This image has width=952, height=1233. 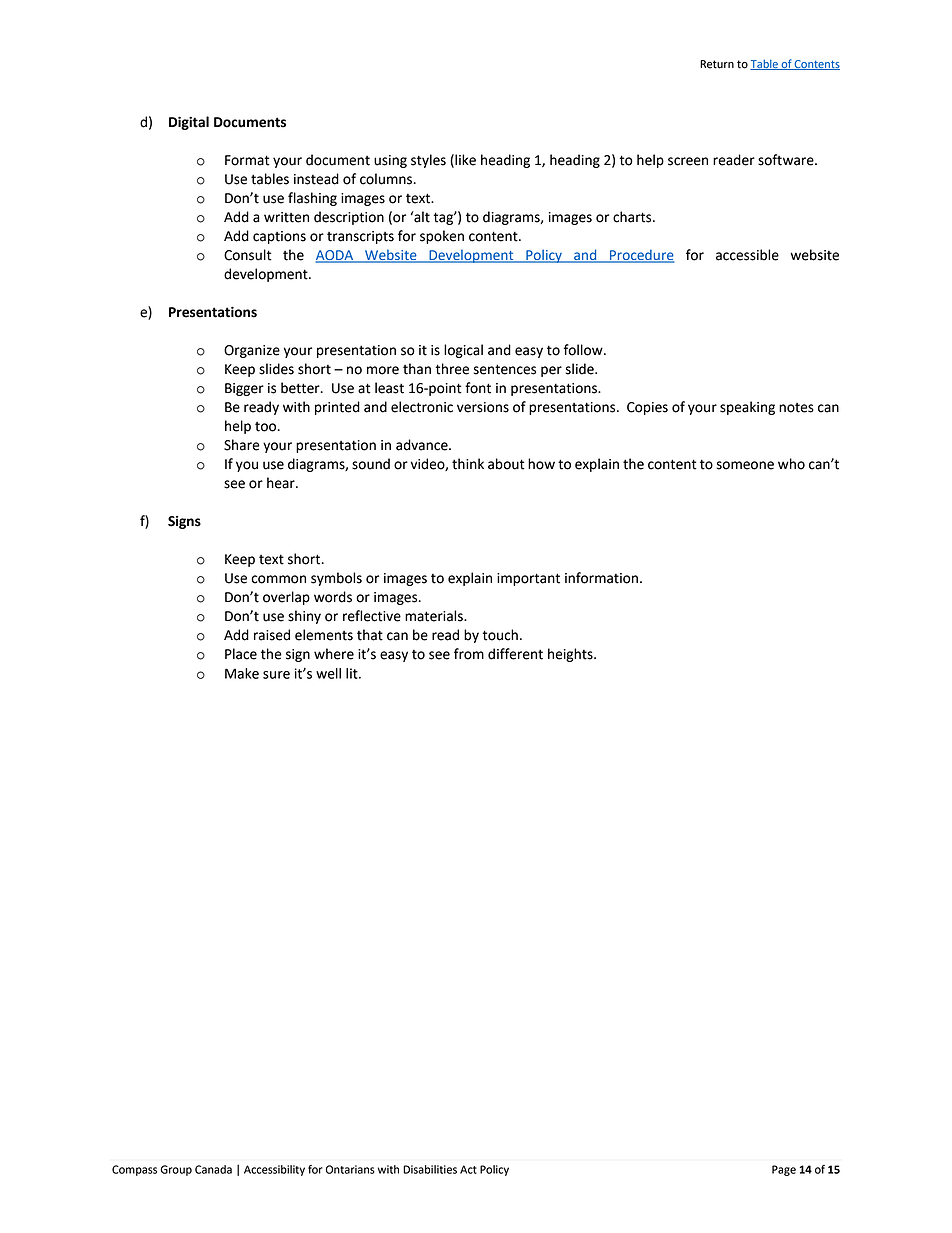 What do you see at coordinates (717, 64) in the image?
I see `Return` at bounding box center [717, 64].
